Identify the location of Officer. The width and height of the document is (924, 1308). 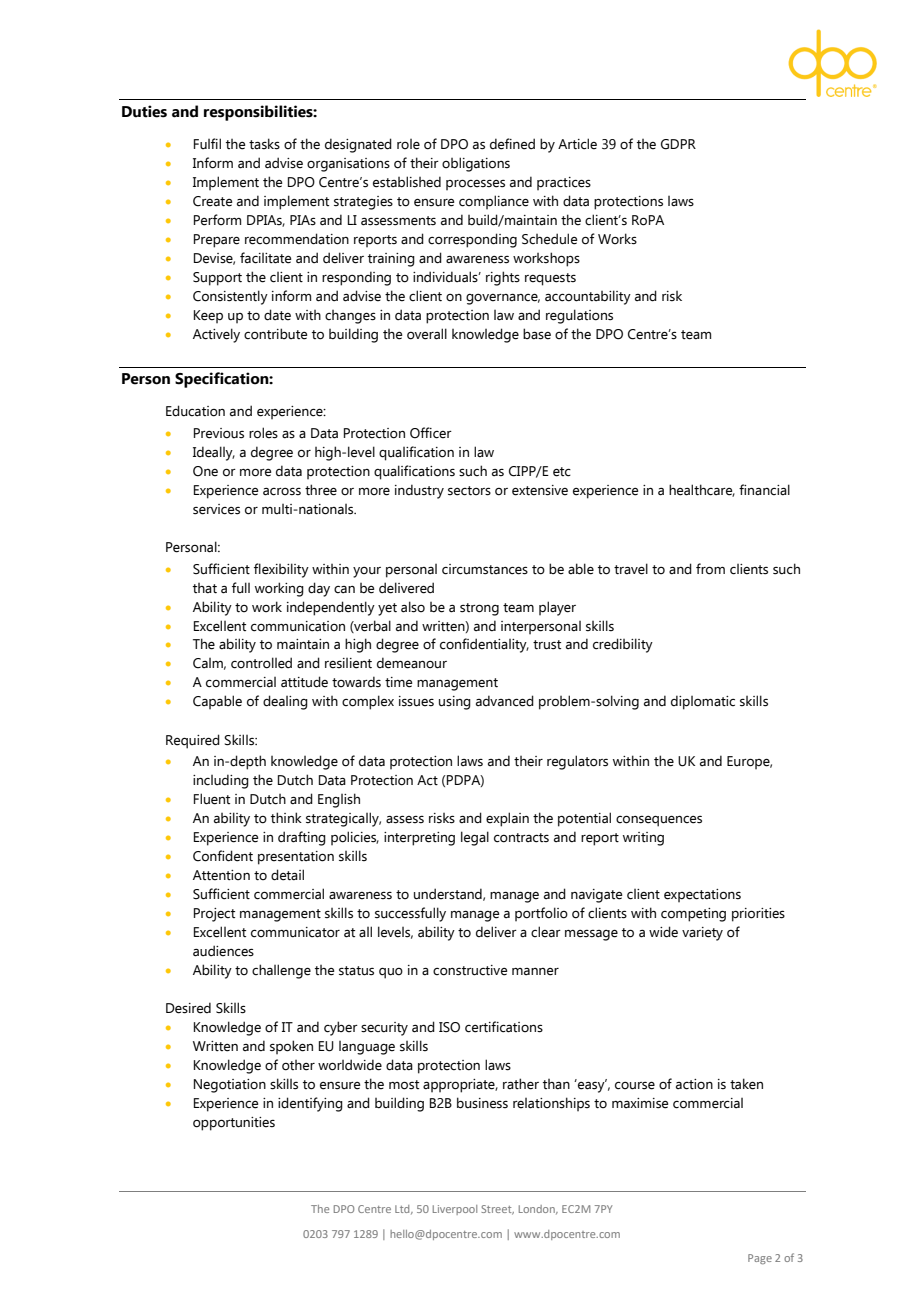
(431, 433).
